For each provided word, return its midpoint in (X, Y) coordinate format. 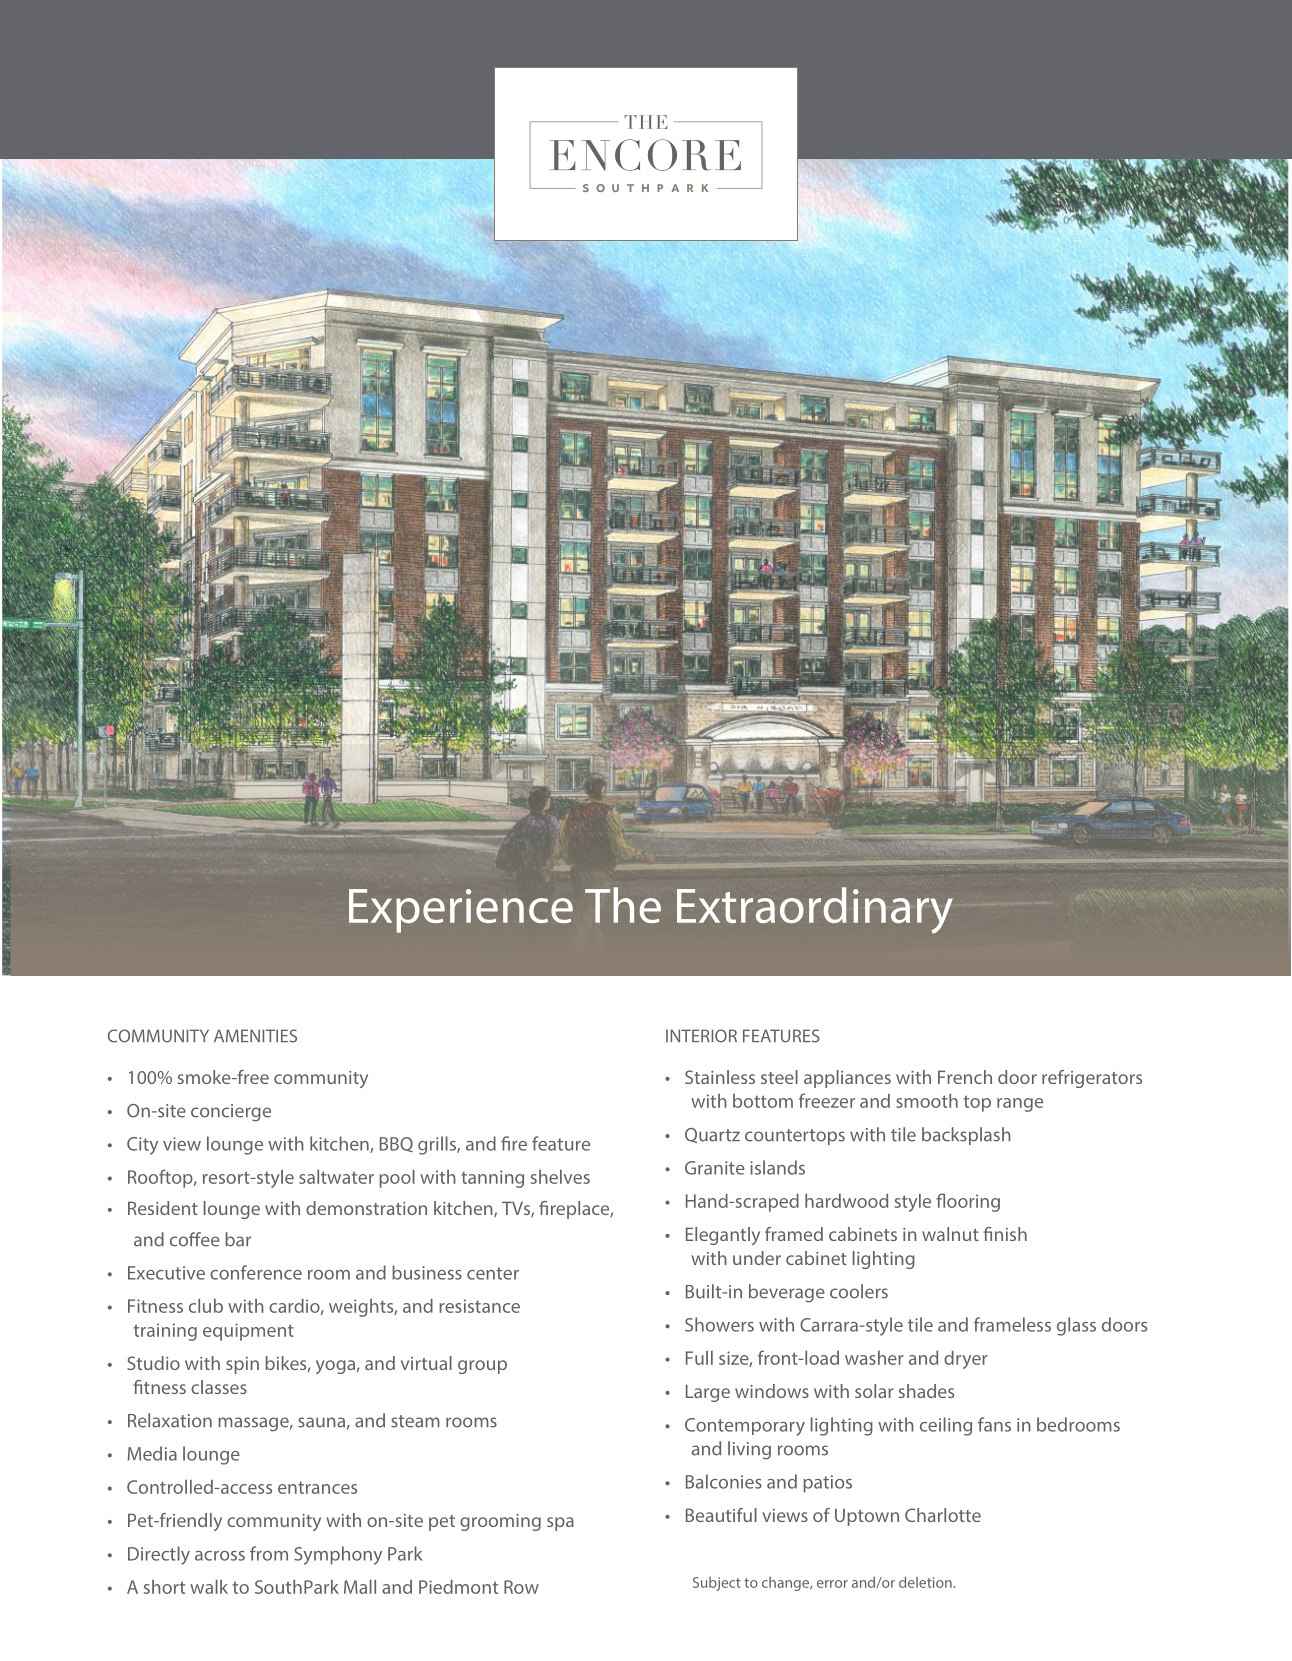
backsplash (966, 1136)
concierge (231, 1113)
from (269, 1553)
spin (242, 1365)
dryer (966, 1360)
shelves (560, 1177)
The (623, 905)
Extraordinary (815, 910)
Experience (461, 911)
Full (699, 1358)
